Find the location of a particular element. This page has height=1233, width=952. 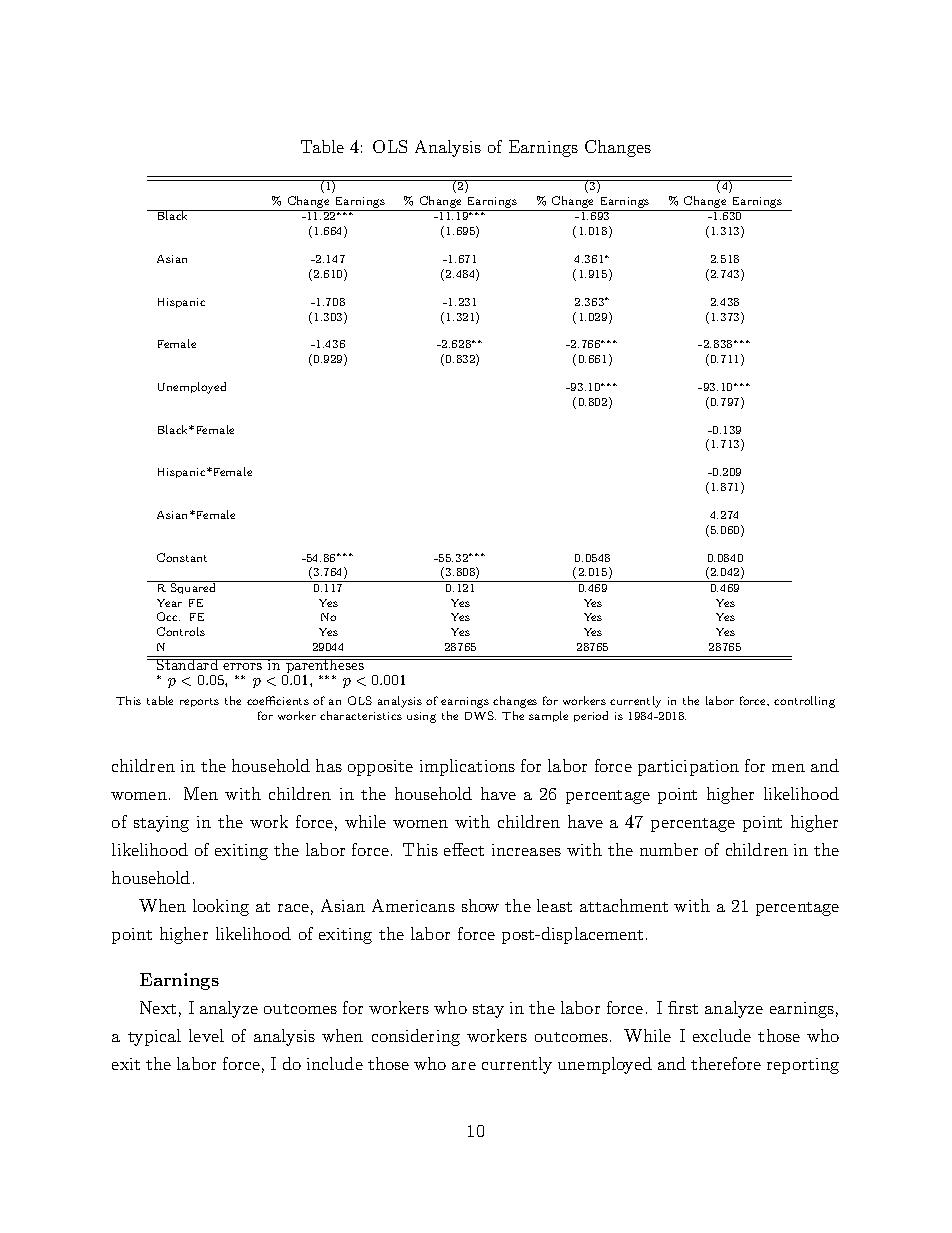

effect is located at coordinates (464, 849).
